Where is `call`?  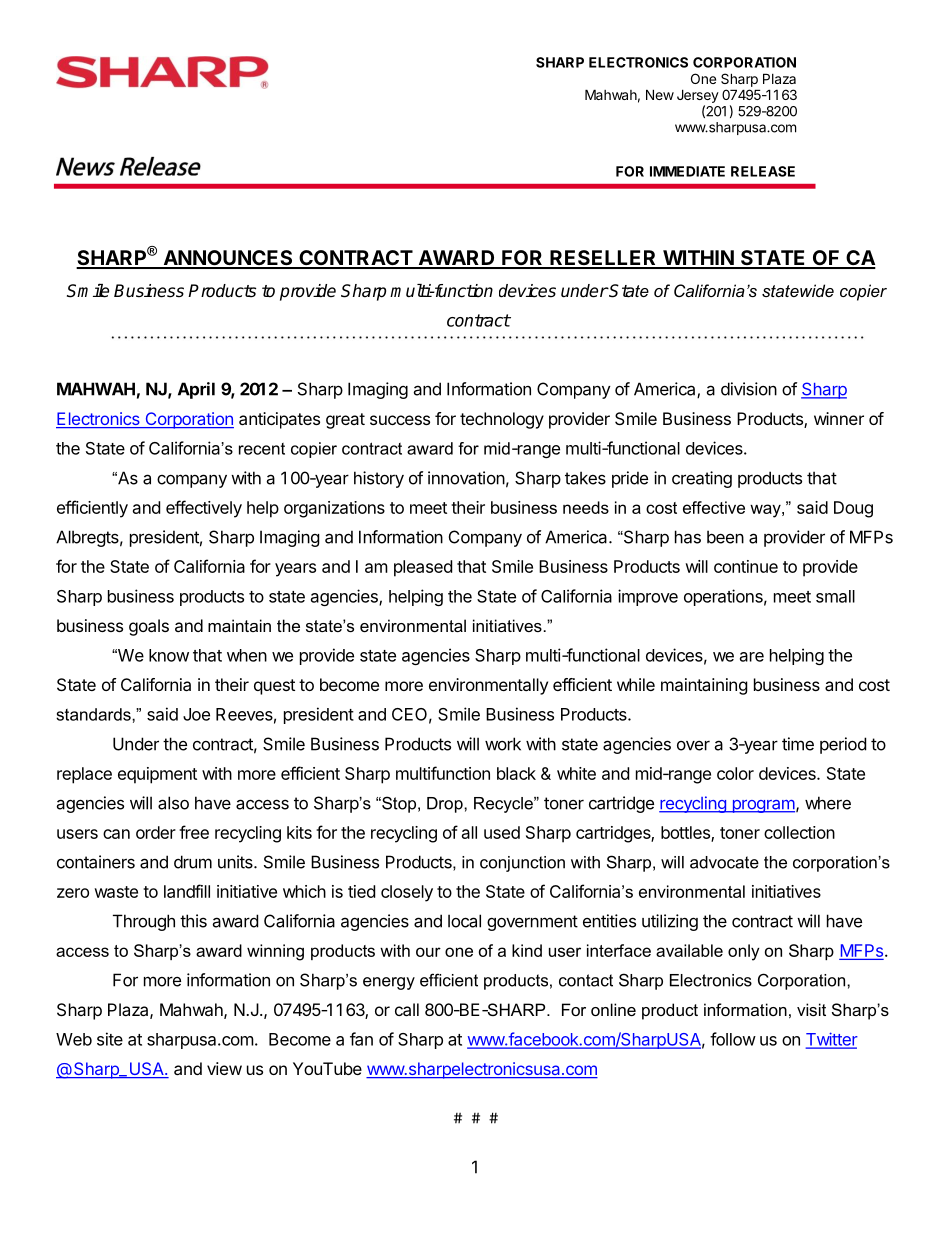
call is located at coordinates (407, 1009).
